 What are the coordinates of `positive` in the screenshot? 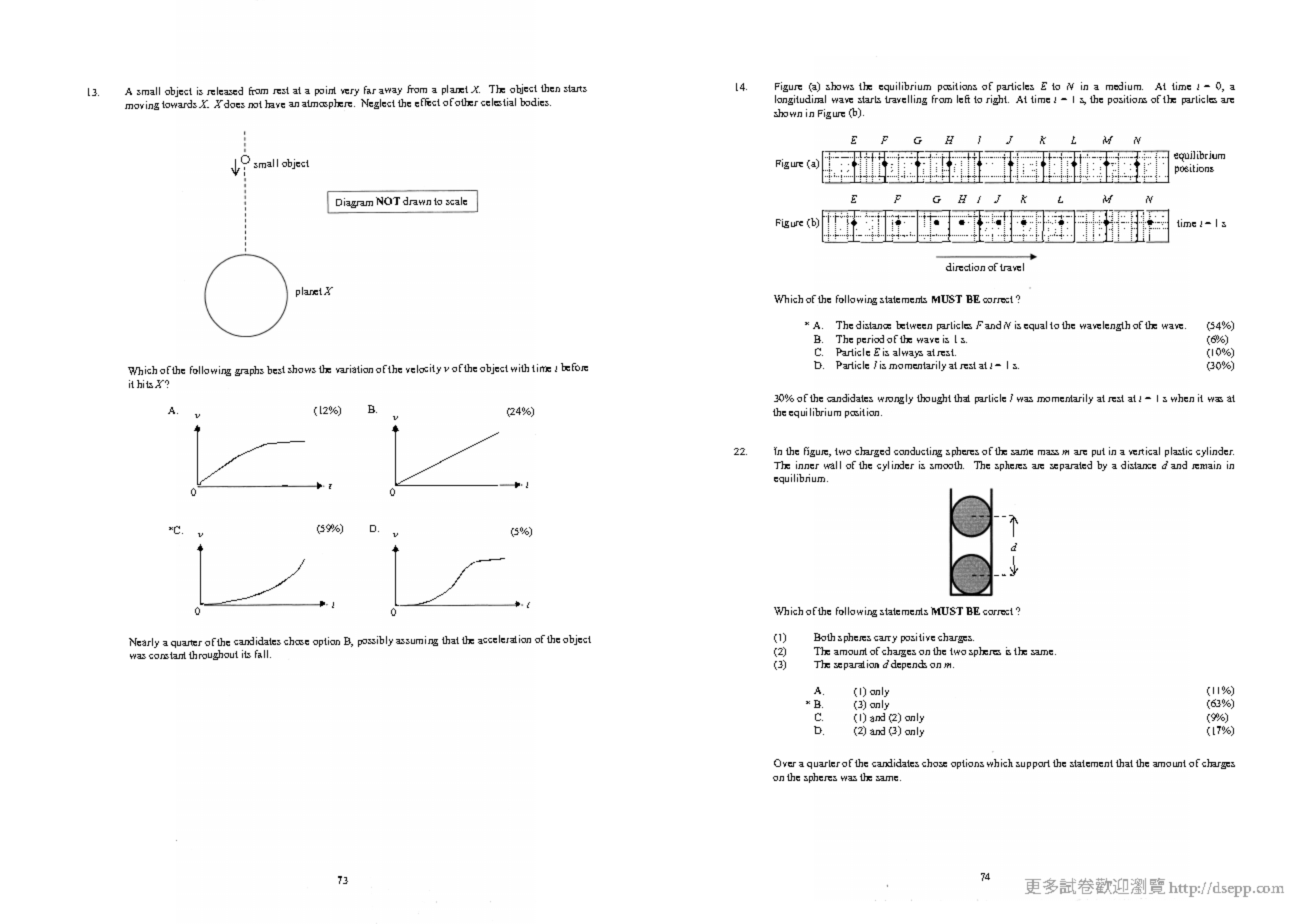 It's located at (918, 638).
